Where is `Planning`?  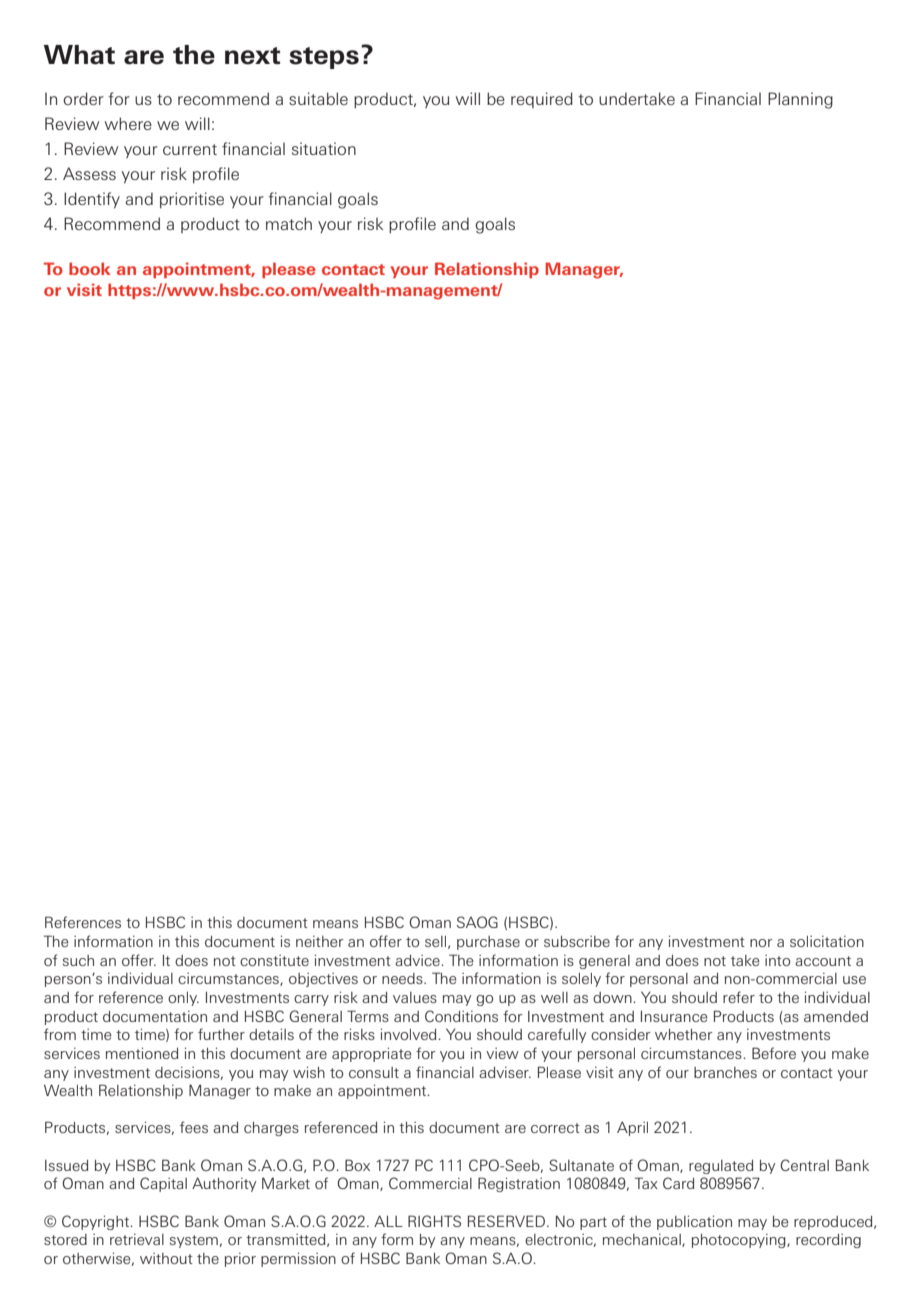 Planning is located at coordinates (800, 100).
